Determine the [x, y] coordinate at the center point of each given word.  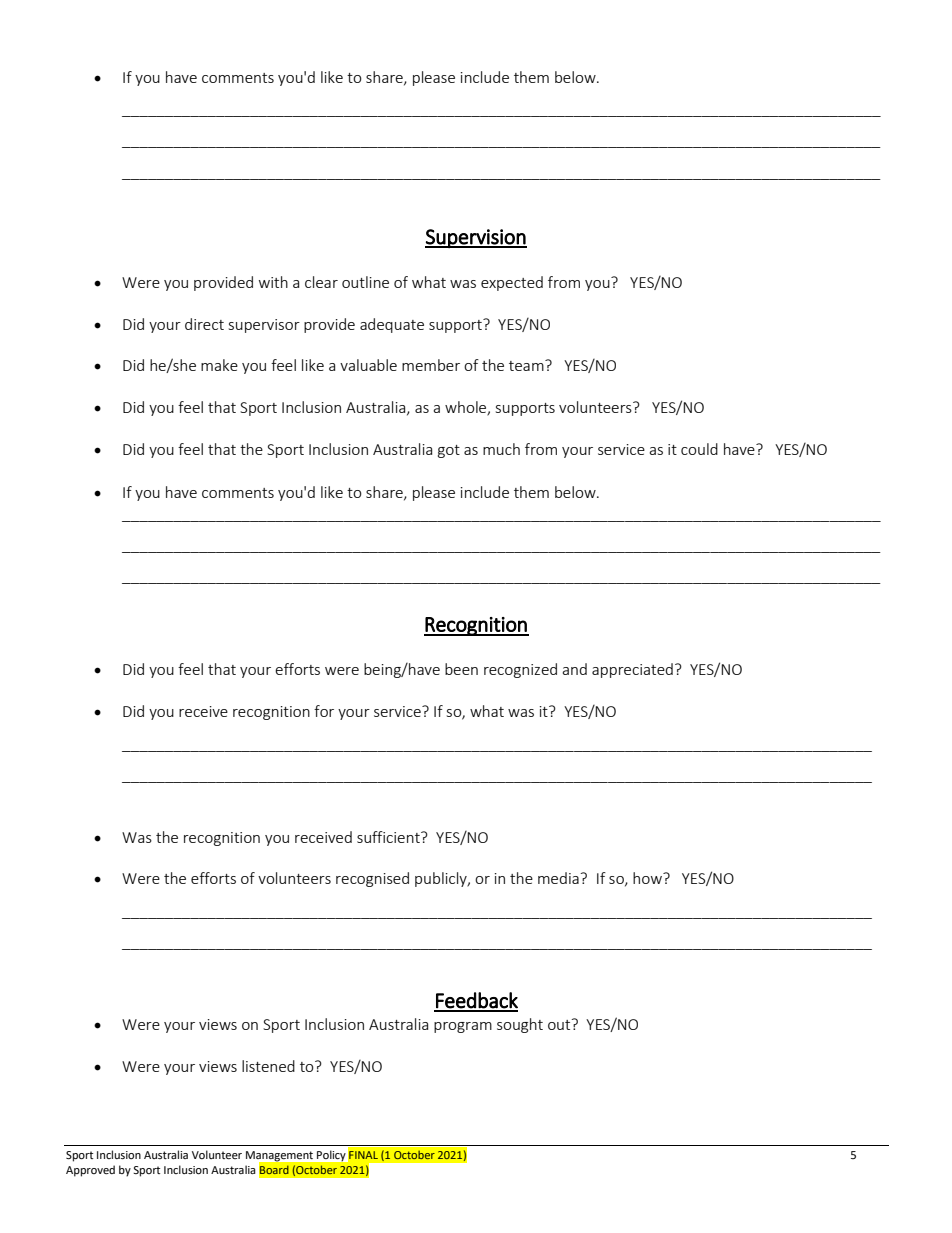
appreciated [632, 670]
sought [520, 1025]
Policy [331, 1156]
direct [204, 324]
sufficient [389, 837]
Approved [90, 1171]
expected [512, 283]
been [461, 669]
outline [365, 282]
